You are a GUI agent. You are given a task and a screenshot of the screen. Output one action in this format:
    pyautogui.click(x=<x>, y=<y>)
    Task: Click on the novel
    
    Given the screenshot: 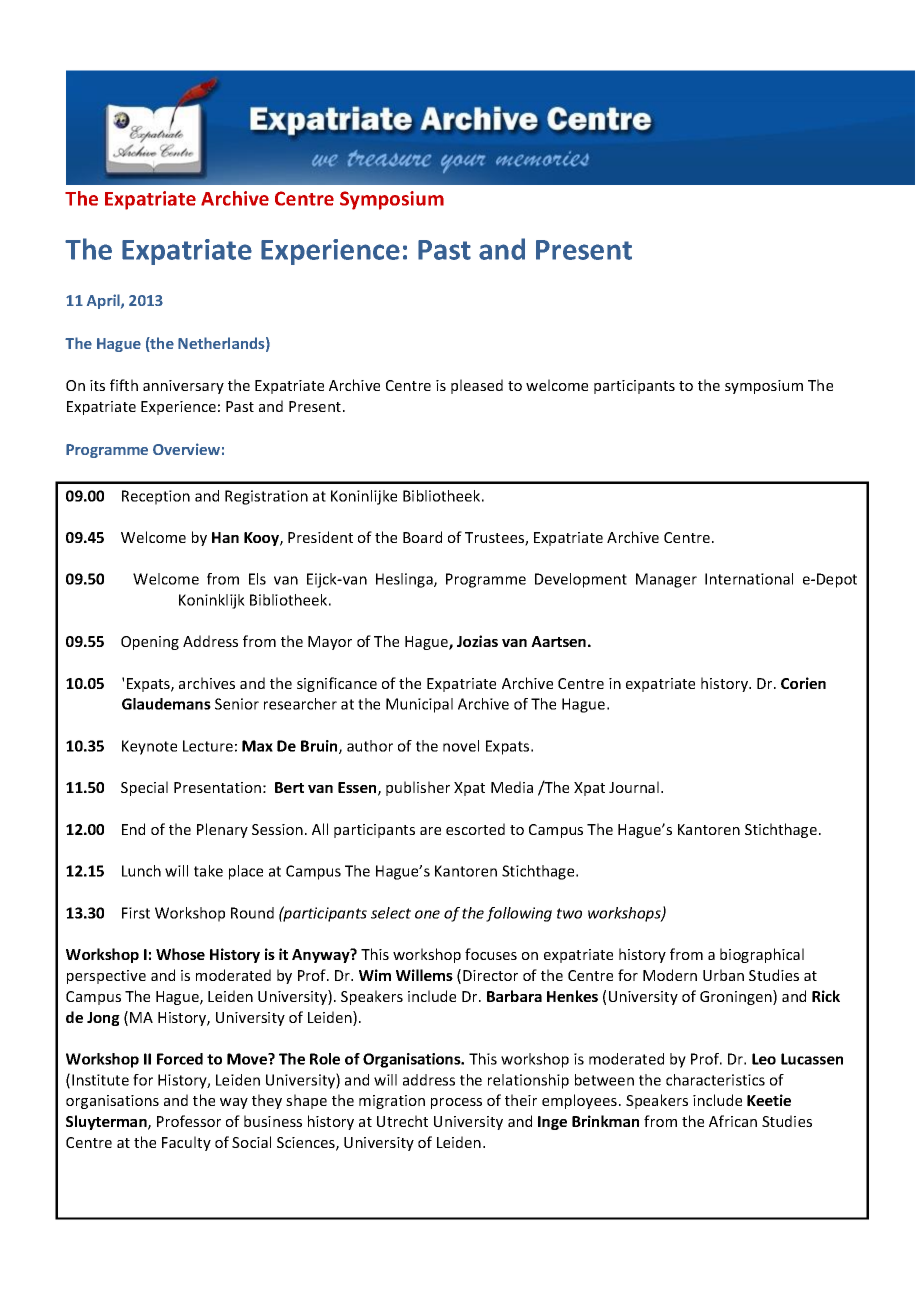 What is the action you would take?
    pyautogui.click(x=461, y=746)
